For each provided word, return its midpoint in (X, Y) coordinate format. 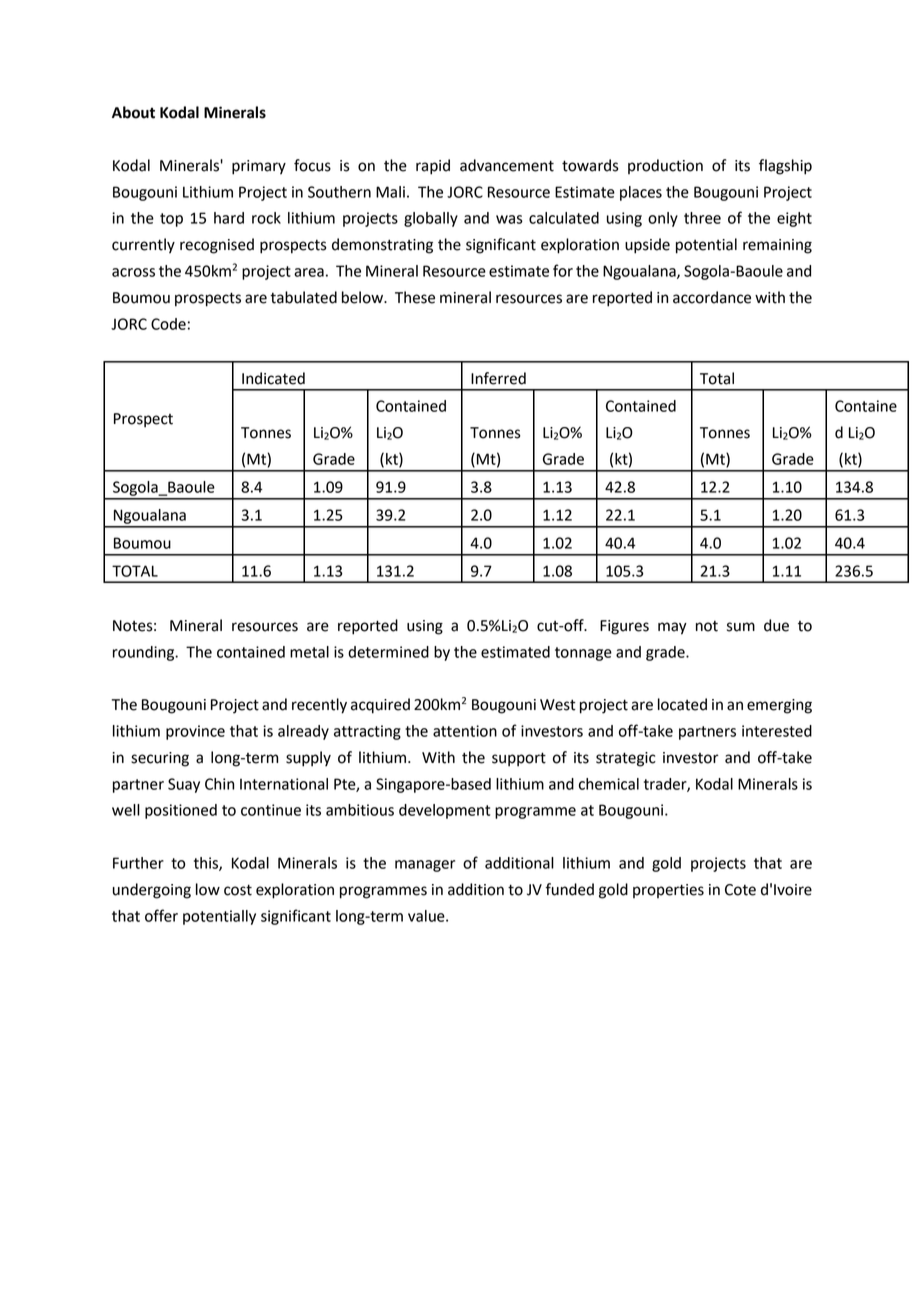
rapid (433, 167)
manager (425, 866)
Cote (740, 890)
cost (238, 890)
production (665, 166)
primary (259, 167)
